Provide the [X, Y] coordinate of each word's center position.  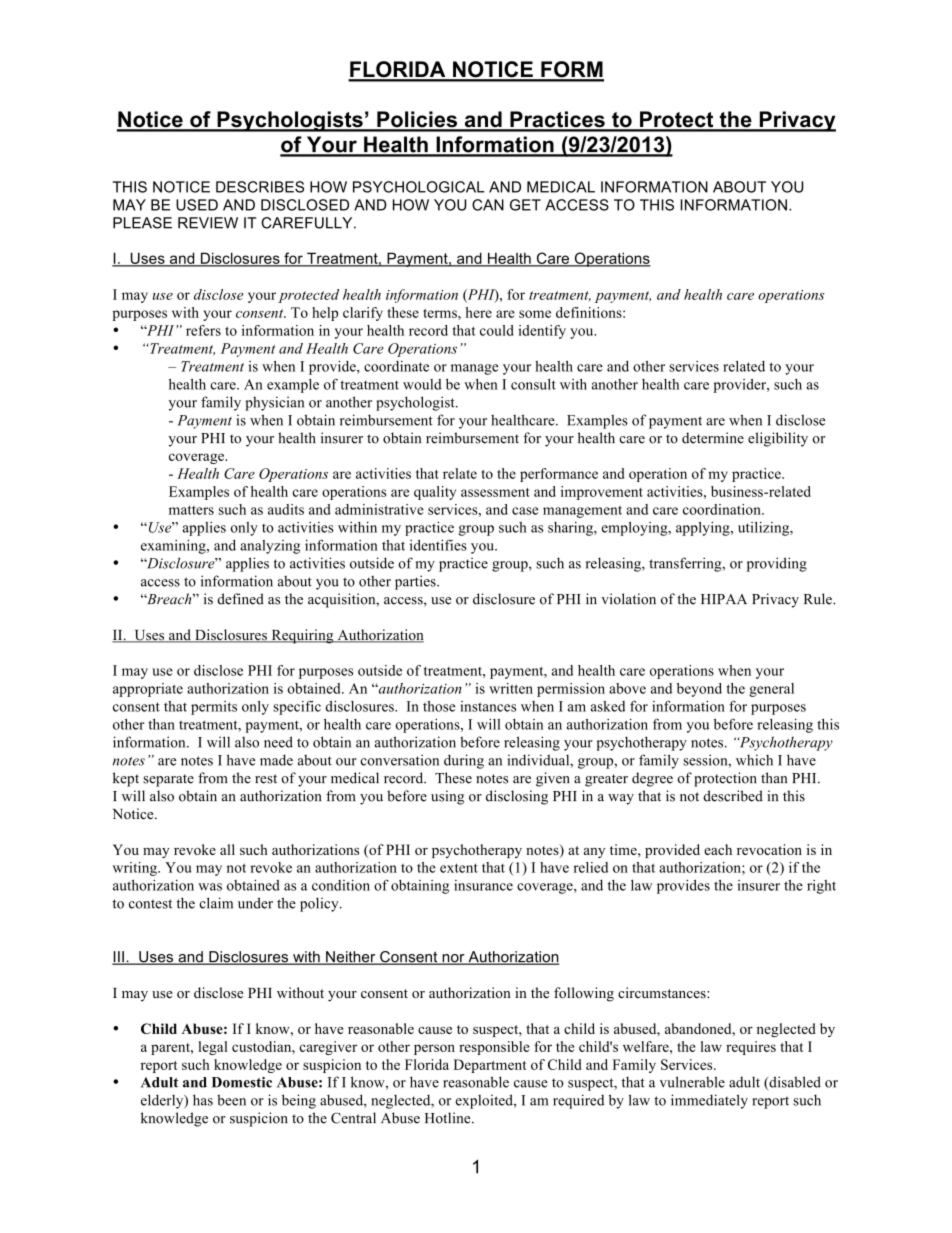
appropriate [148, 690]
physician [274, 403]
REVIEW [208, 223]
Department [490, 1066]
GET [525, 205]
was [210, 887]
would [422, 384]
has [203, 1100]
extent [459, 868]
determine [713, 438]
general [771, 690]
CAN [488, 205]
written [511, 688]
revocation [769, 849]
